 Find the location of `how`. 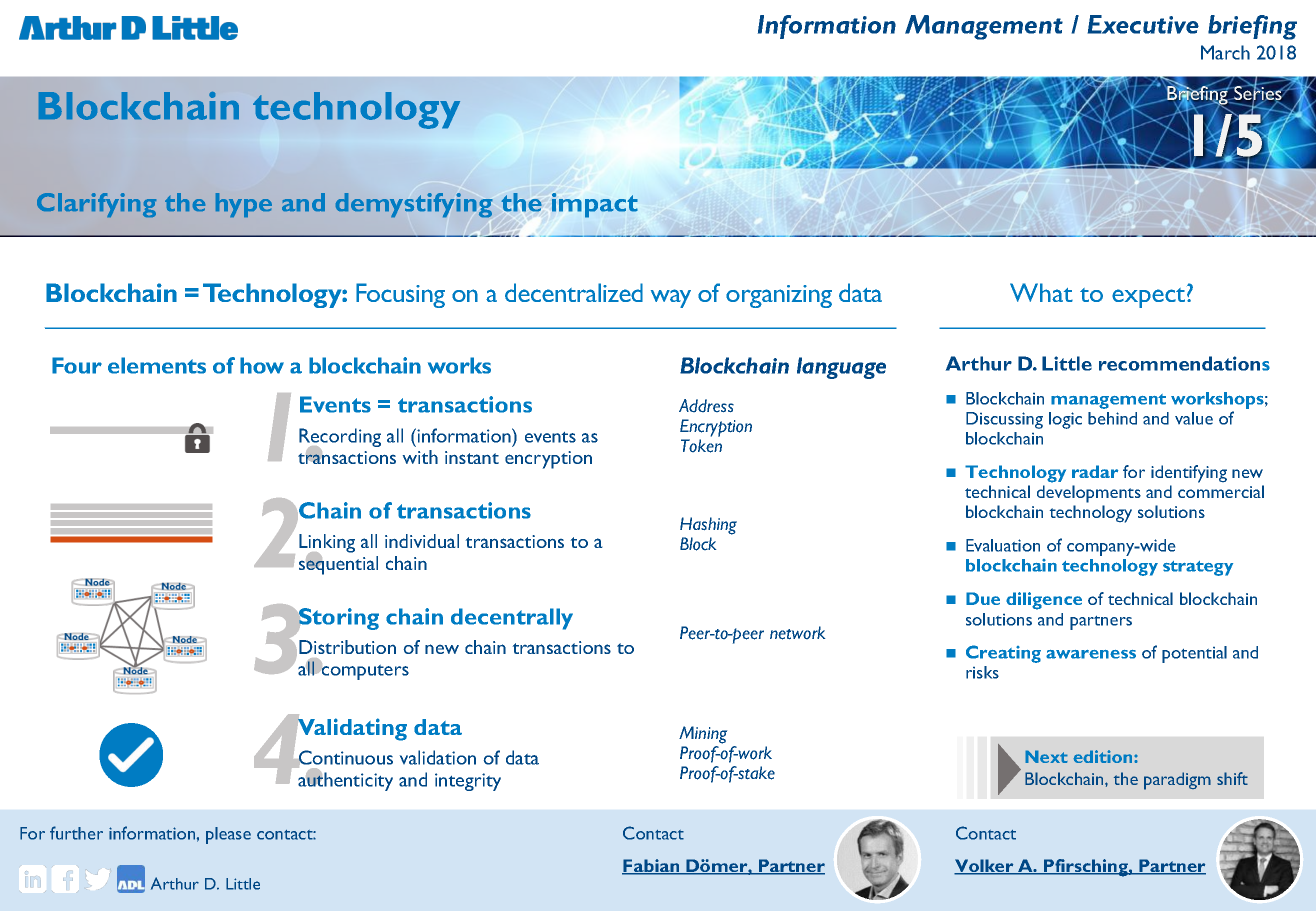

how is located at coordinates (262, 365).
